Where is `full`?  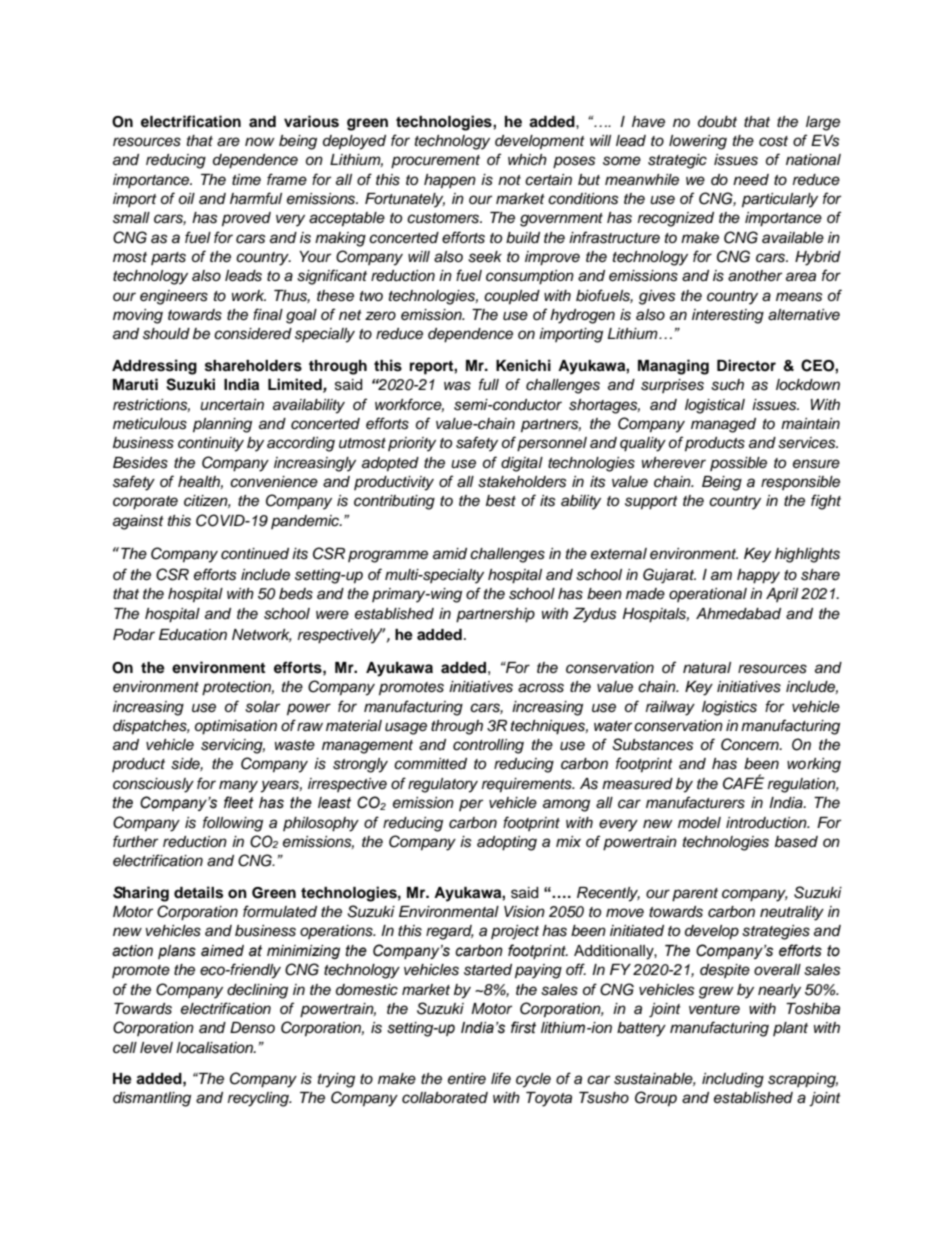 full is located at coordinates (489, 384).
